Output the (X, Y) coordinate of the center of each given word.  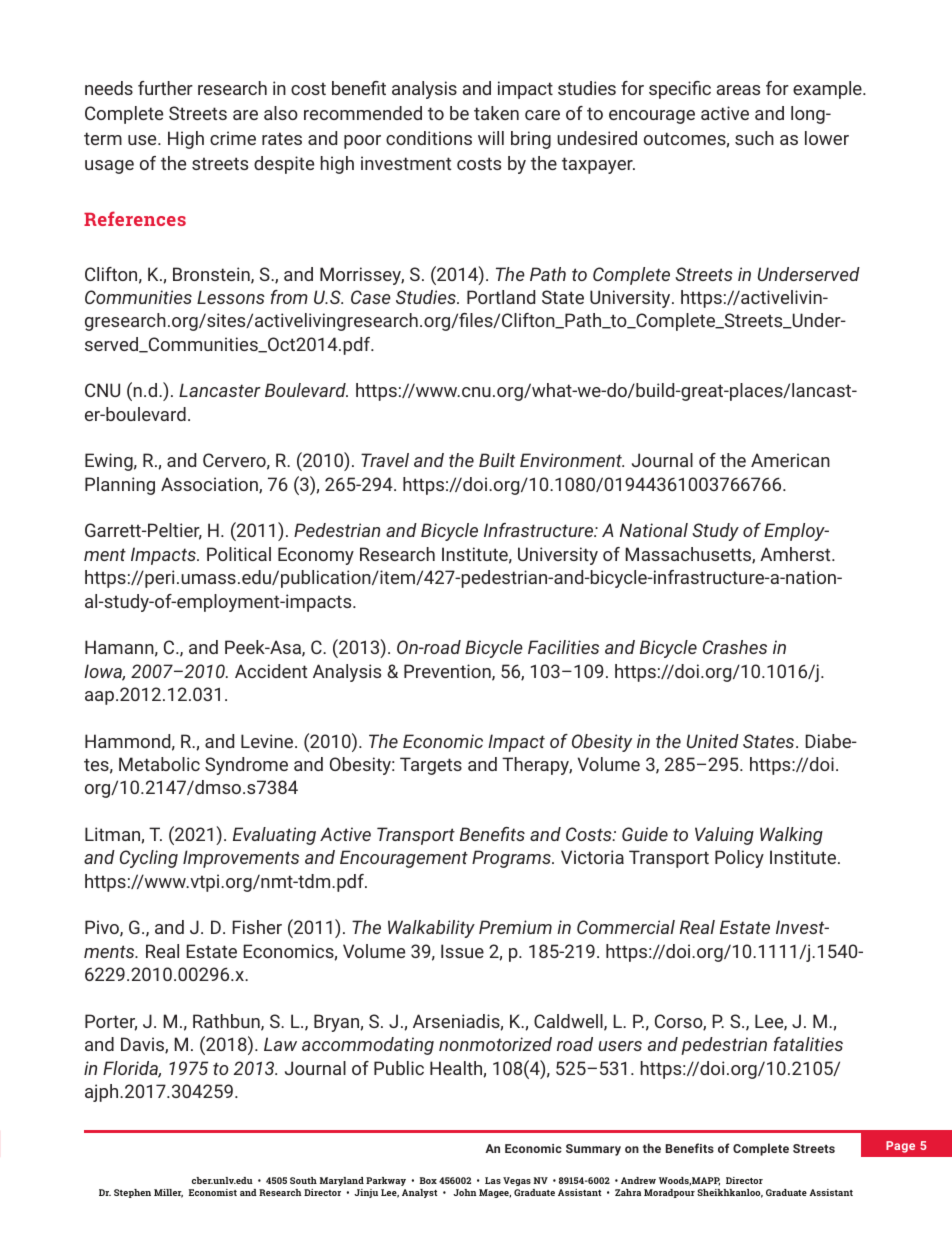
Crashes (735, 647)
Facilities (563, 647)
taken (496, 113)
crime (233, 138)
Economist (213, 1192)
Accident (271, 671)
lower (827, 138)
